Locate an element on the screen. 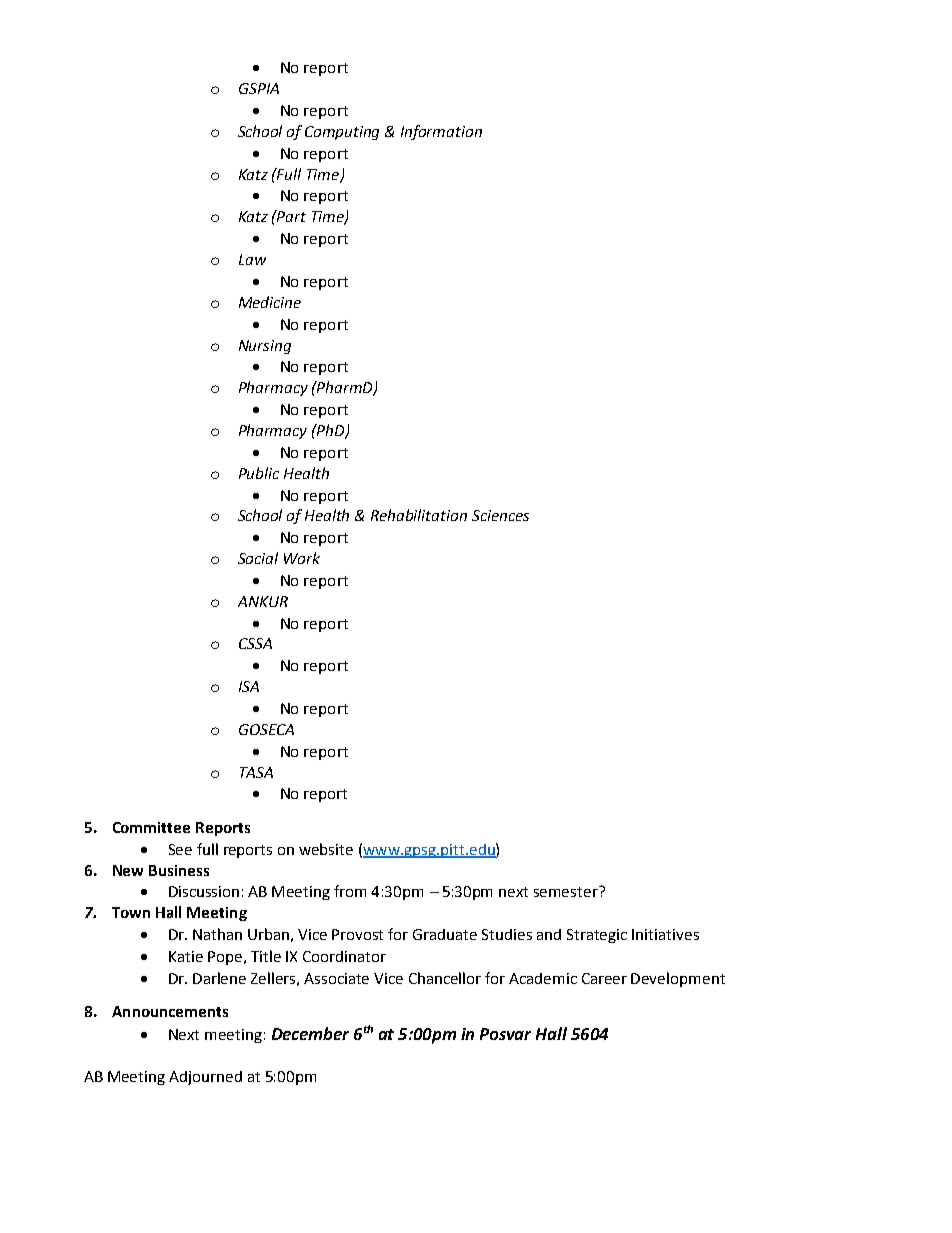 The height and width of the screenshot is (1233, 952). semester is located at coordinates (567, 891).
